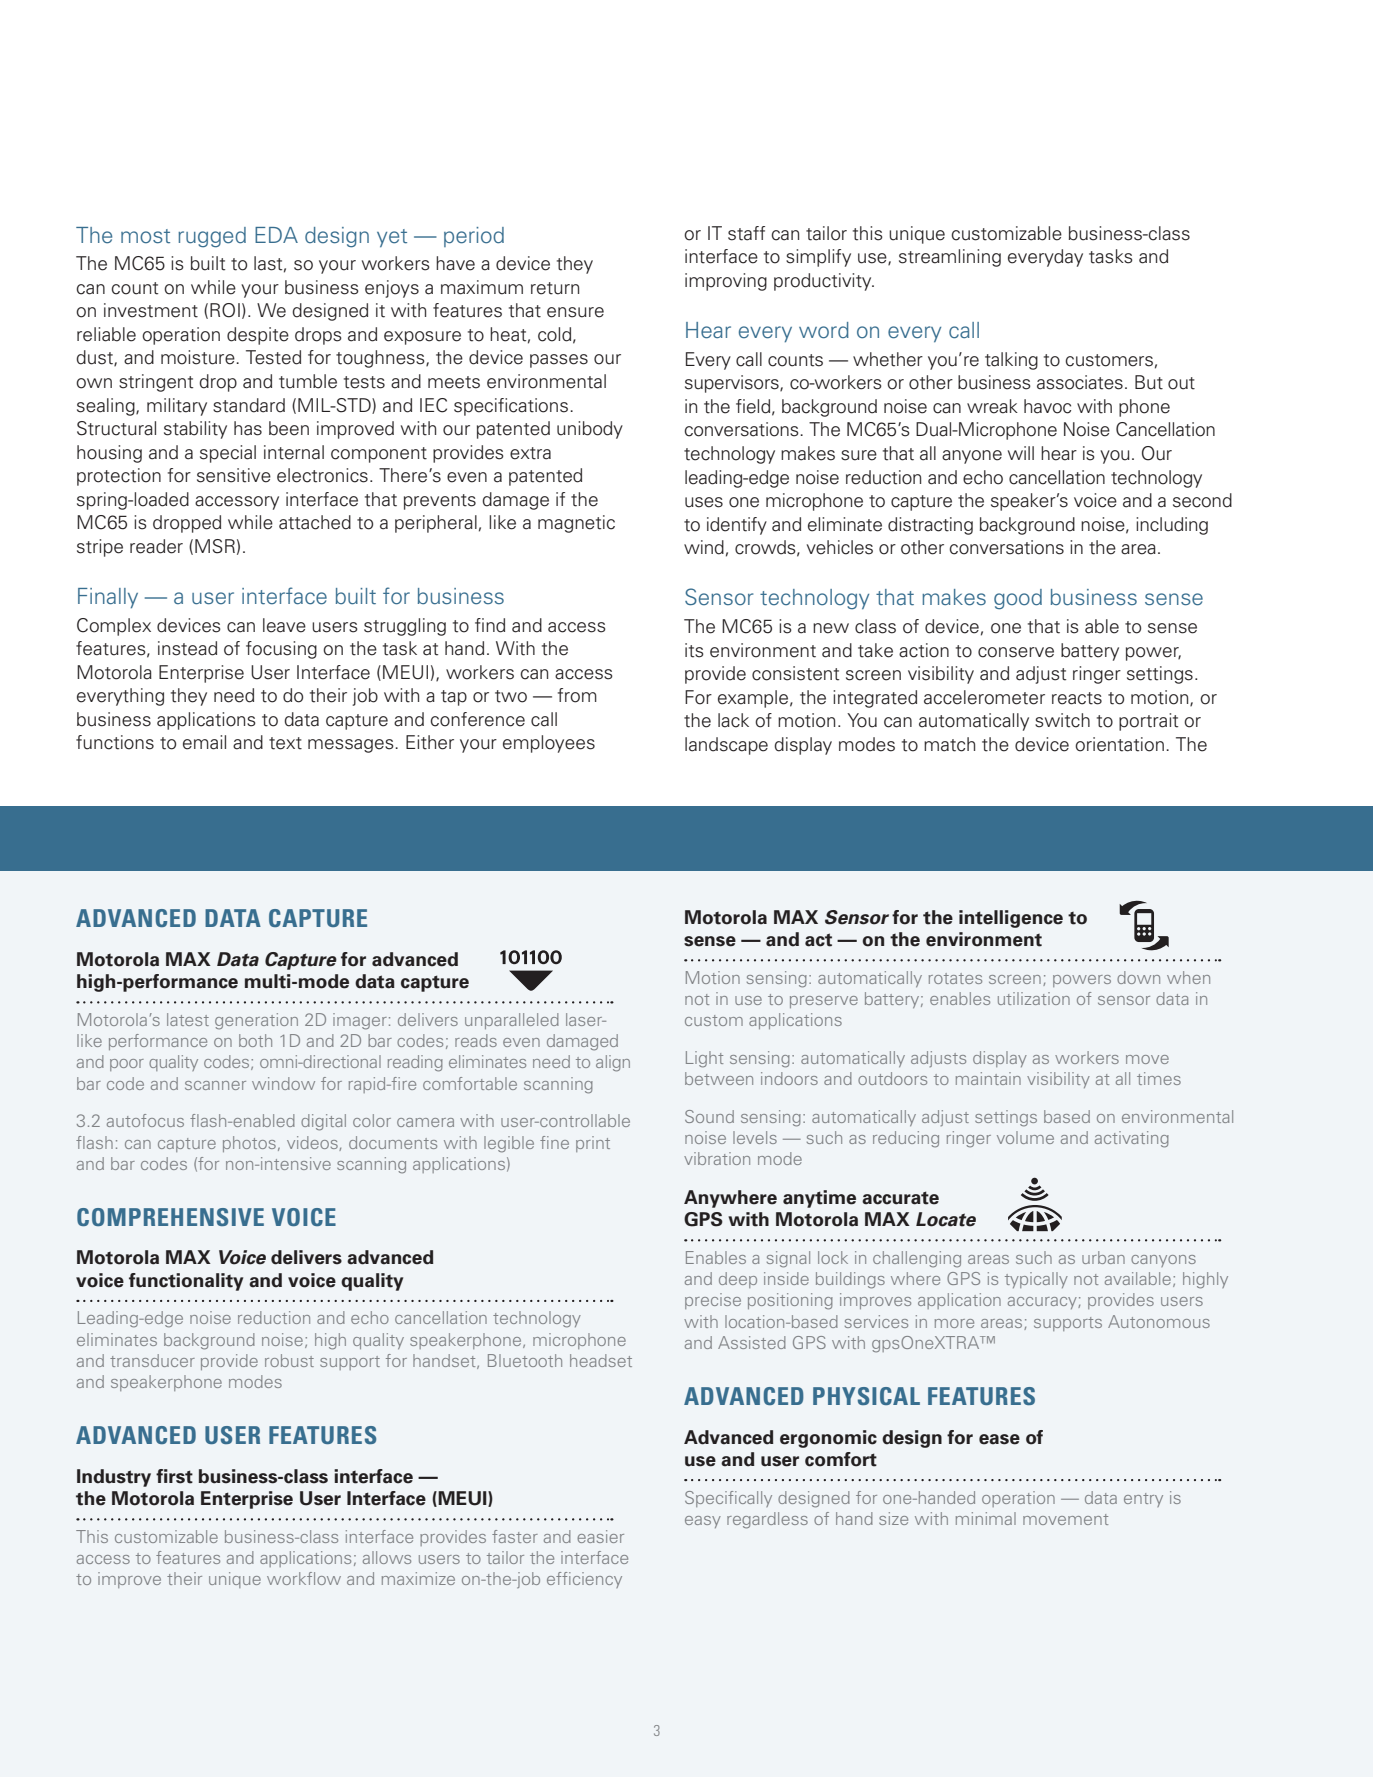 The image size is (1373, 1777). Describe the element at coordinates (577, 695) in the screenshot. I see `from` at that location.
